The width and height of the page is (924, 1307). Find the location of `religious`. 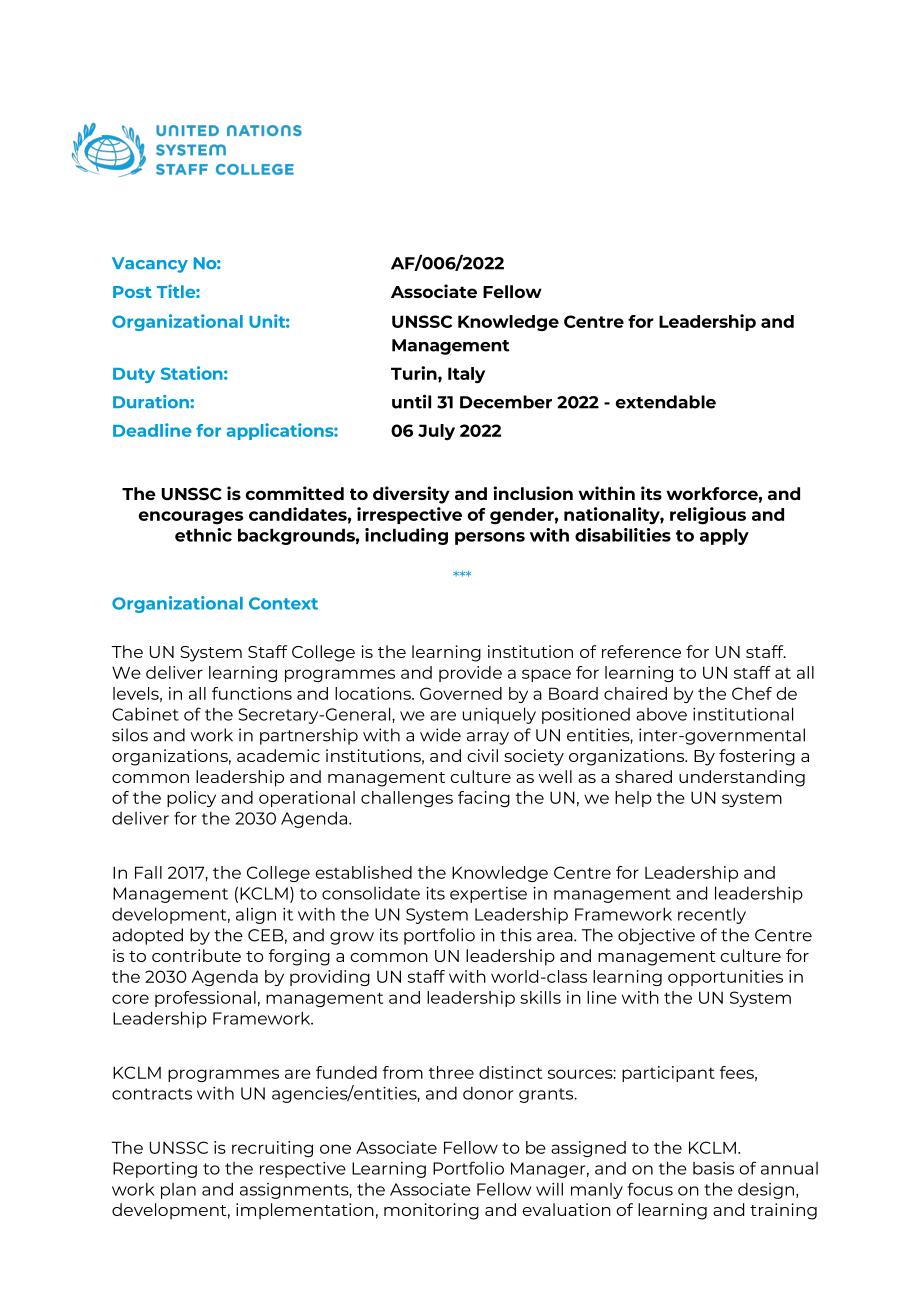

religious is located at coordinates (708, 516).
